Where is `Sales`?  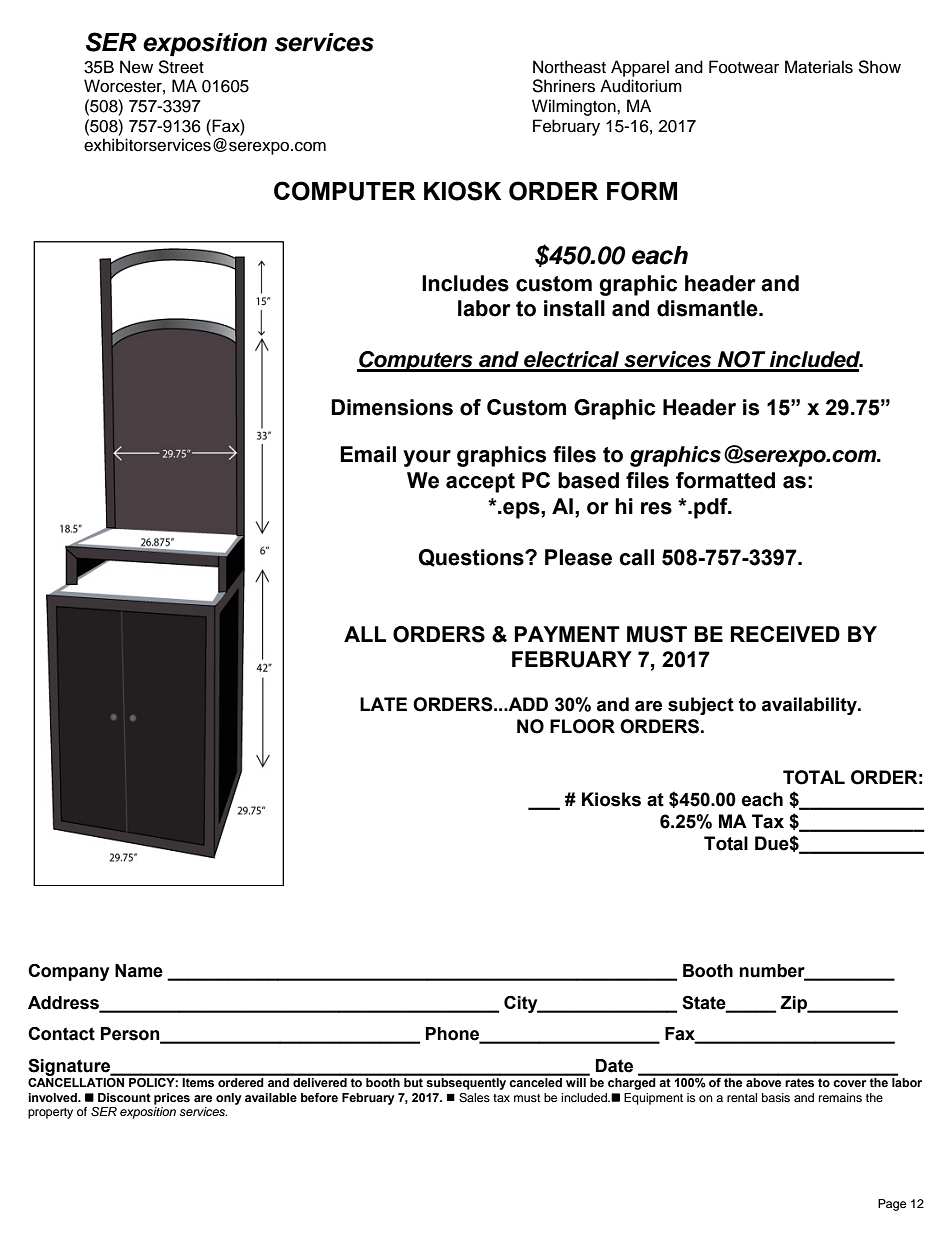 Sales is located at coordinates (474, 1098).
